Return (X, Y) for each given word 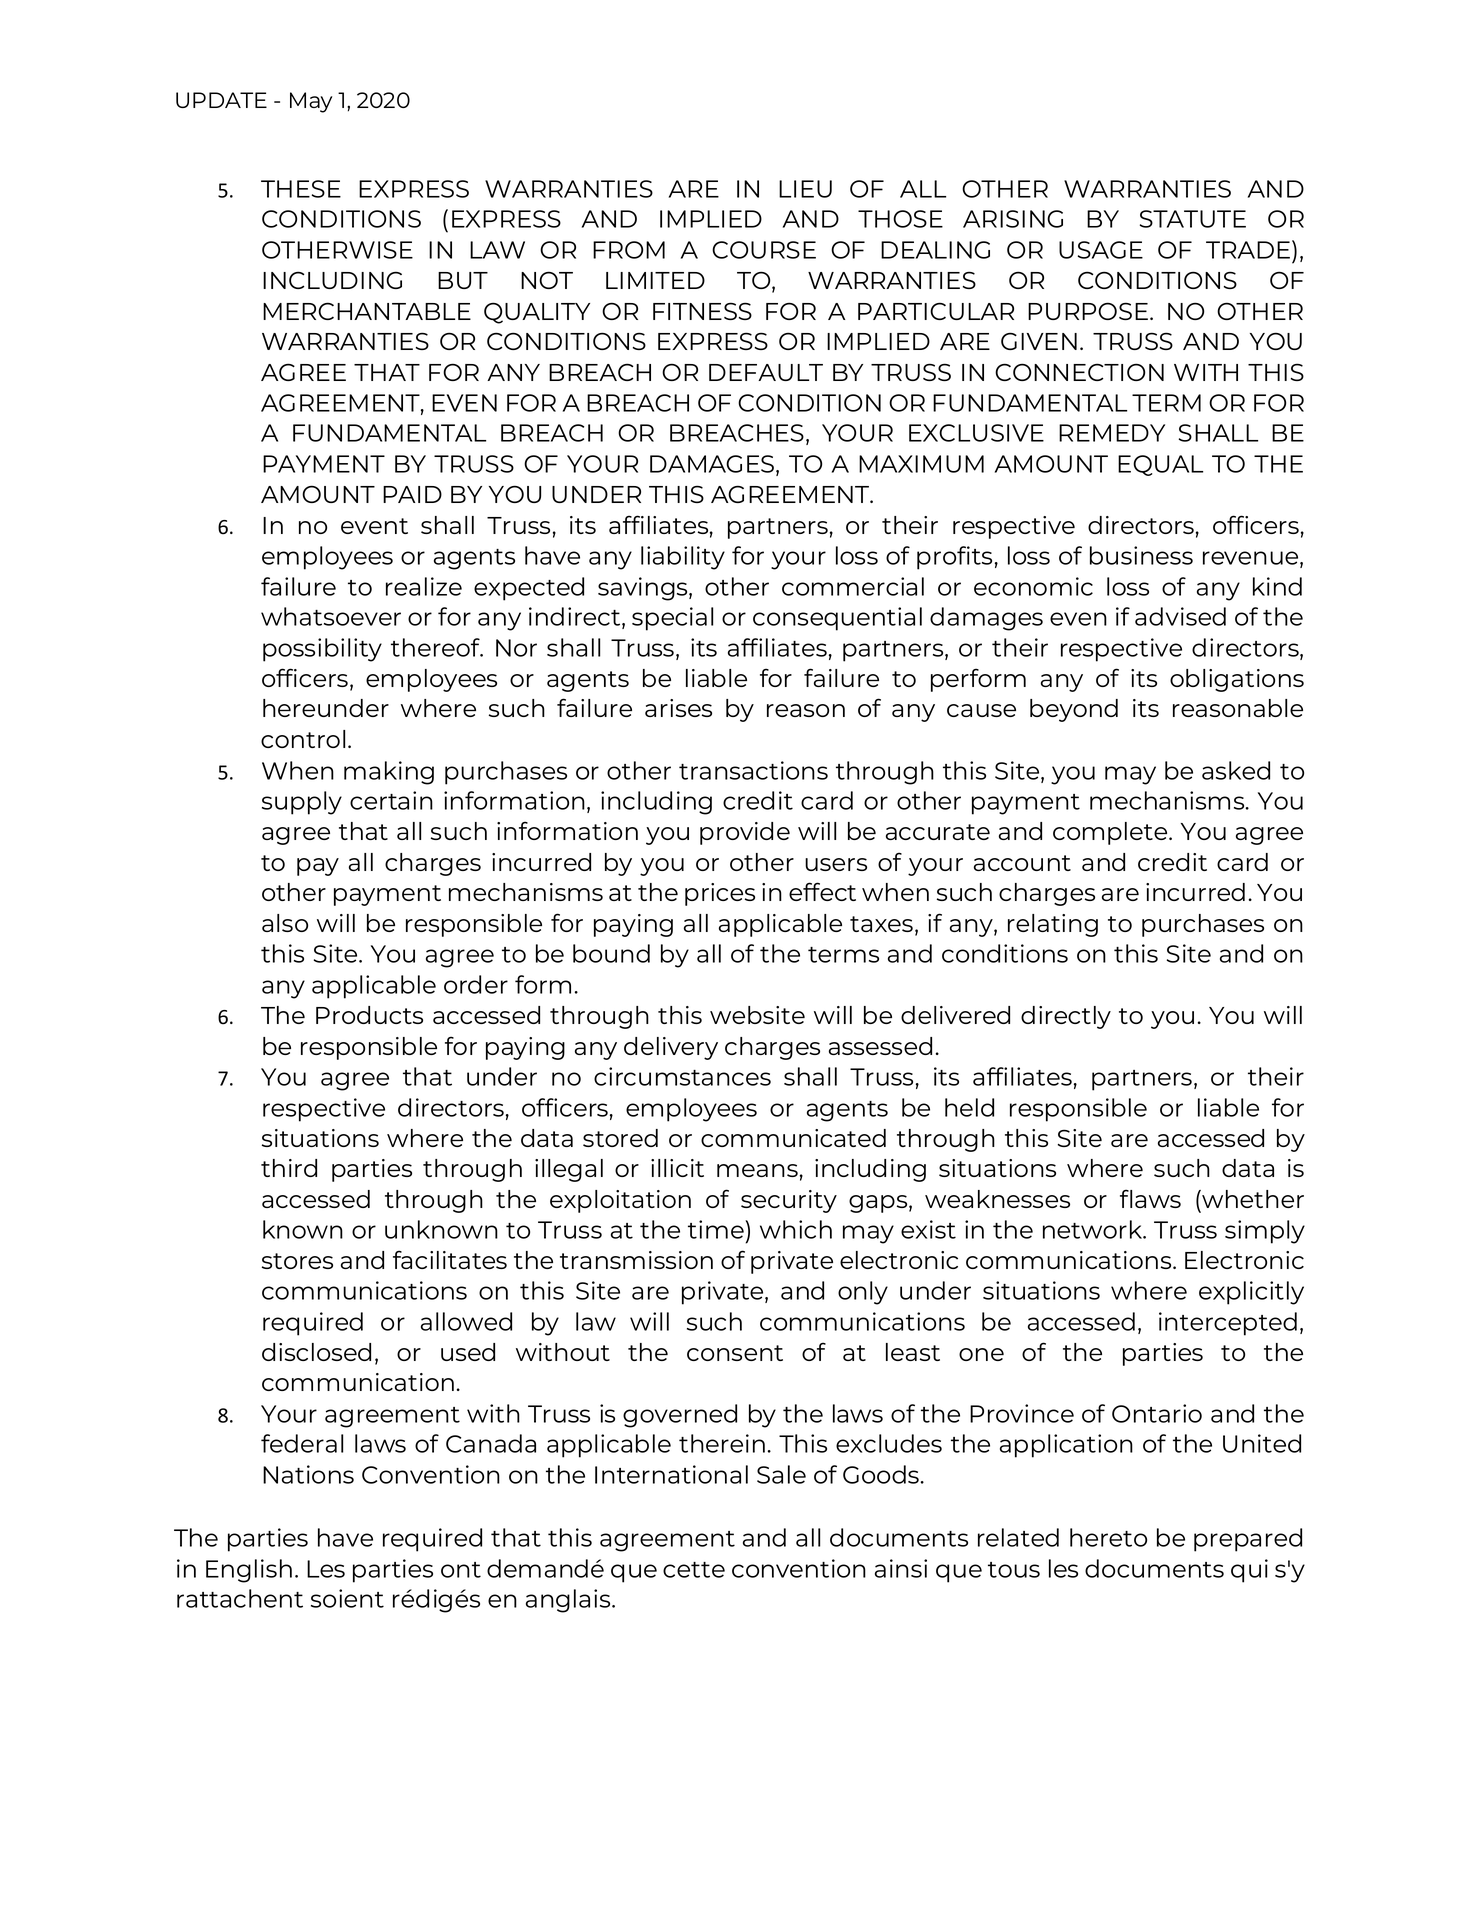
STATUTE (1193, 219)
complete (1111, 833)
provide (745, 833)
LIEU (805, 189)
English (249, 1571)
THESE (301, 189)
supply (302, 803)
